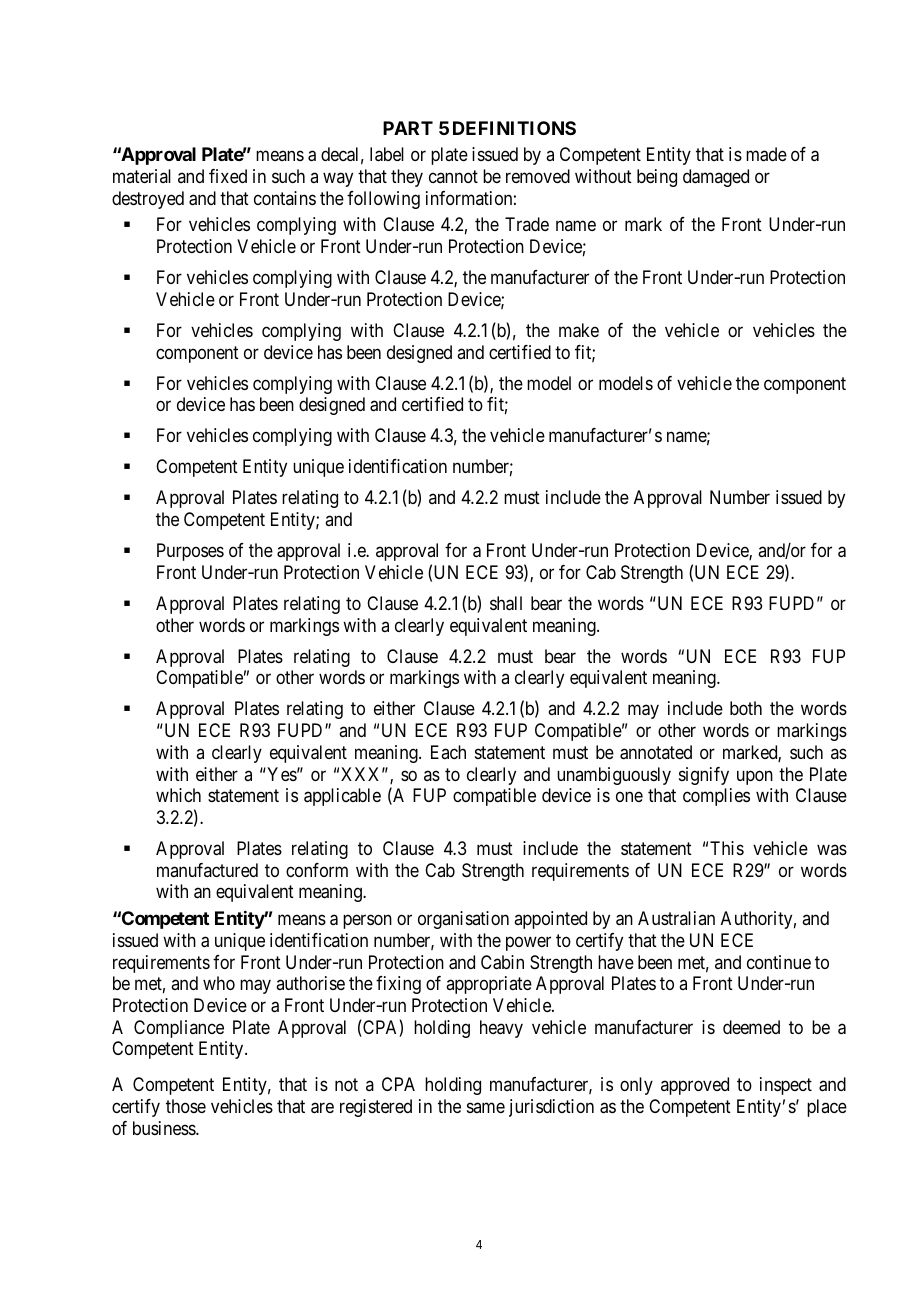 The image size is (924, 1308). I want to click on shall, so click(506, 603).
